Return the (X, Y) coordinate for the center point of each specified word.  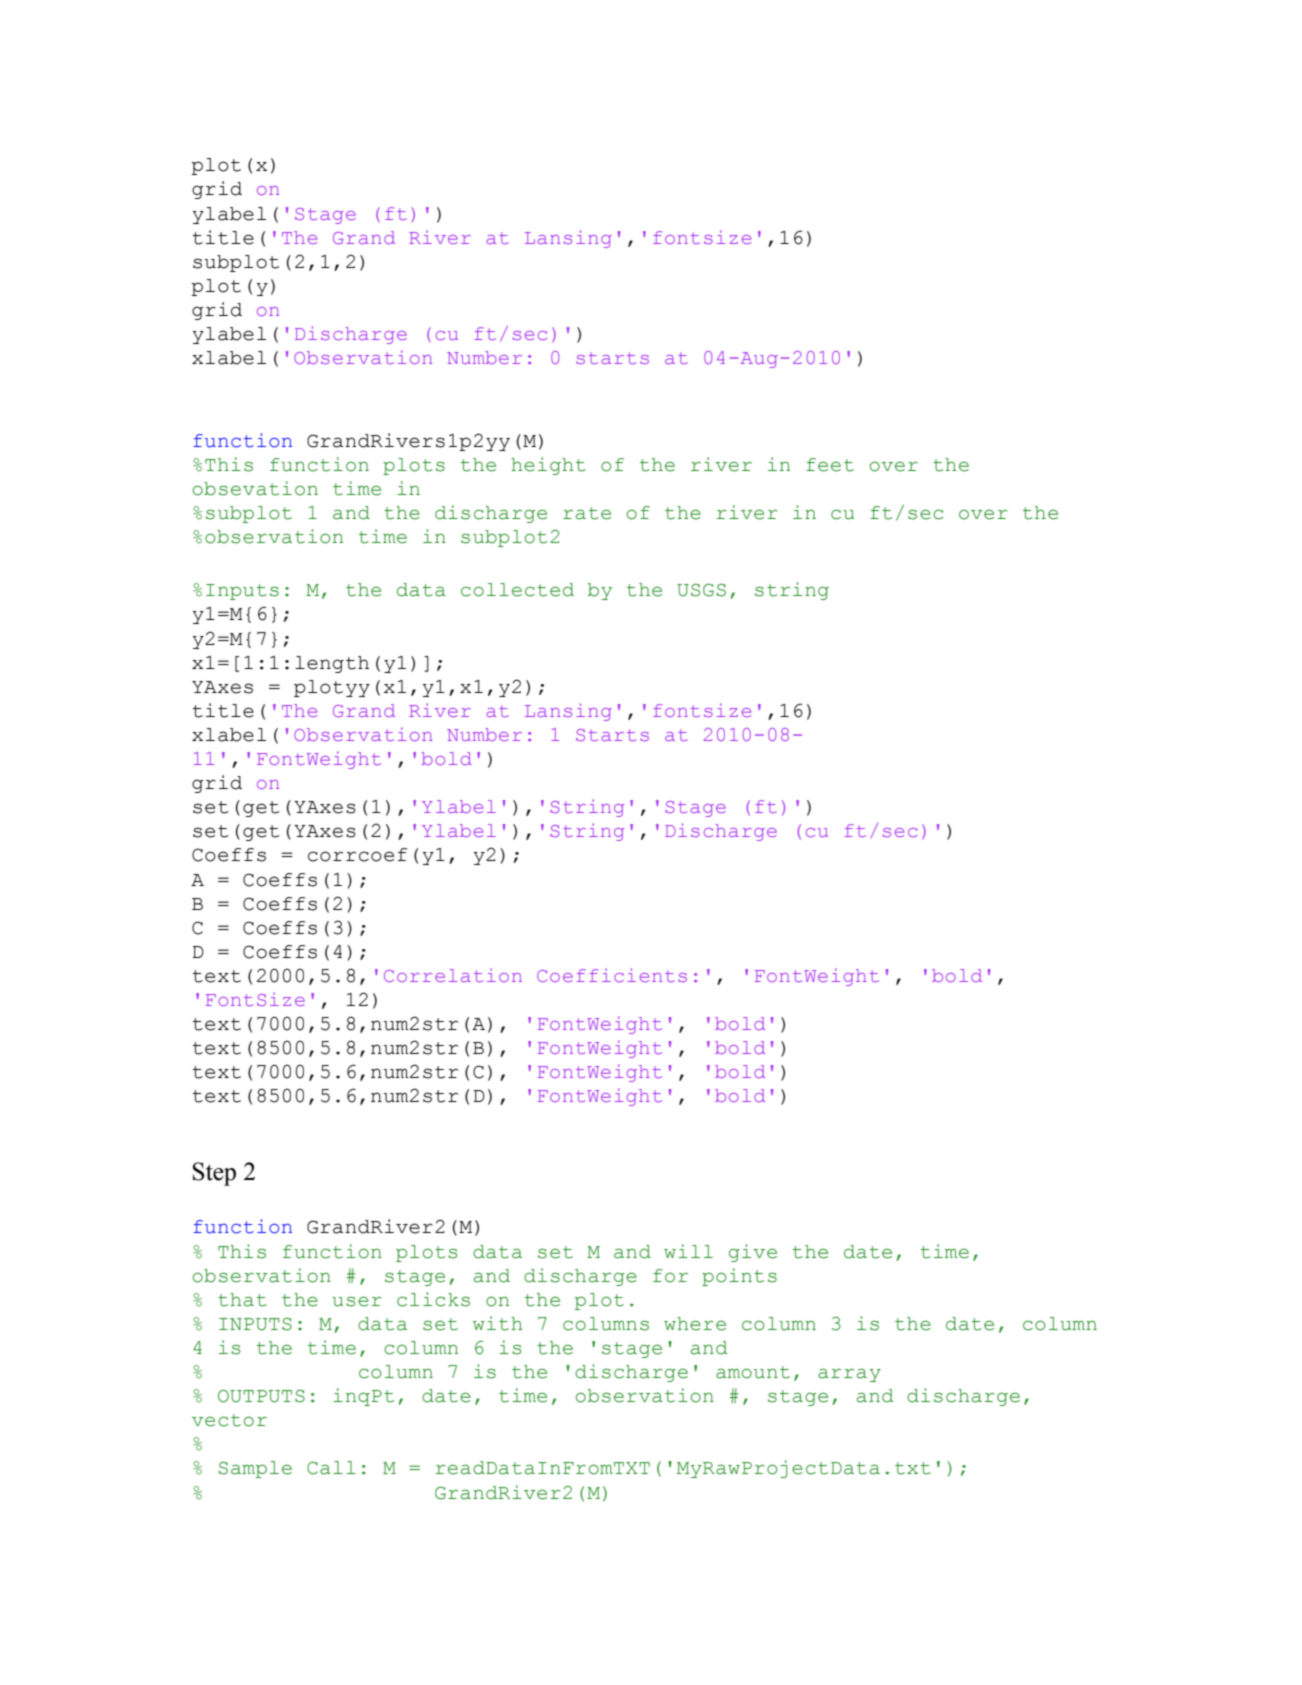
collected (517, 590)
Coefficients (612, 975)
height (548, 466)
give (753, 1253)
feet (830, 465)
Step (214, 1174)
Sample (255, 1469)
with (498, 1323)
